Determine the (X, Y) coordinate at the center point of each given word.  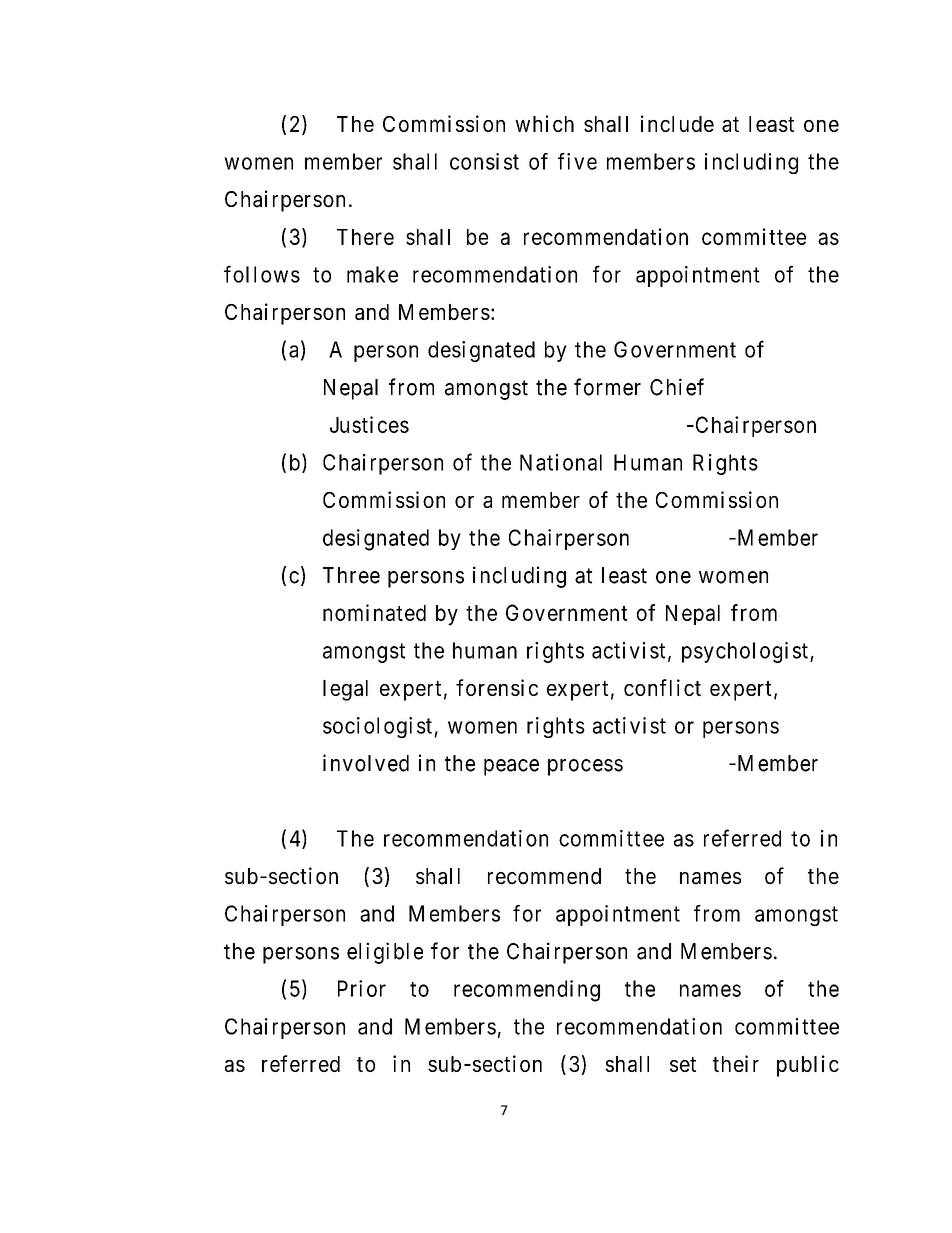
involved (366, 763)
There (365, 237)
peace (511, 767)
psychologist (745, 652)
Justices (369, 424)
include (677, 123)
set (683, 1064)
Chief (677, 387)
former (607, 387)
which (544, 123)
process (585, 767)
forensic (497, 687)
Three (351, 575)
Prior (362, 988)
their (736, 1063)
